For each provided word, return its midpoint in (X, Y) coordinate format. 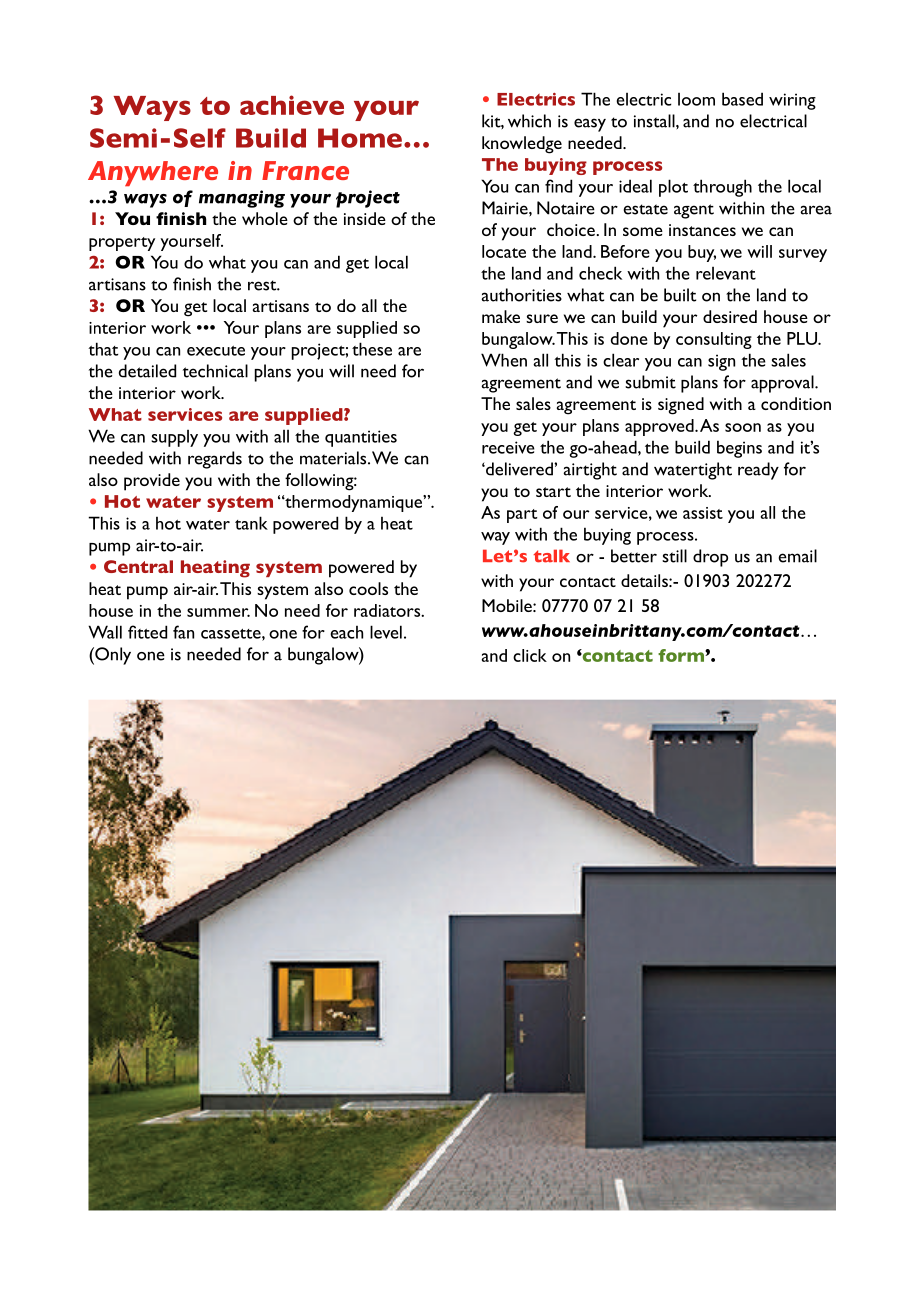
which (529, 121)
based (742, 99)
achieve (292, 105)
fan (183, 632)
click (530, 655)
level (386, 632)
